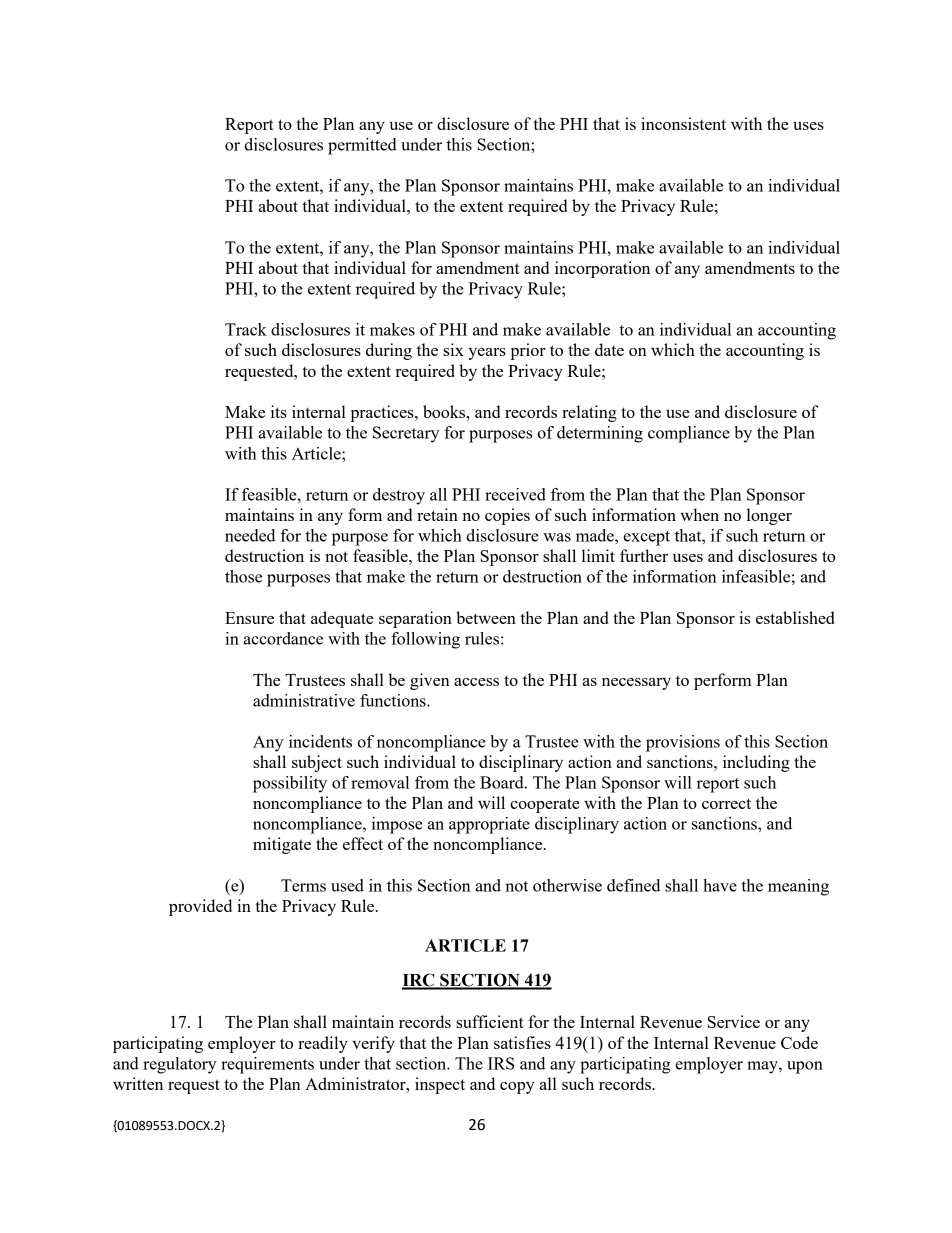 Image resolution: width=952 pixels, height=1233 pixels. What do you see at coordinates (180, 1065) in the screenshot?
I see `regulatory` at bounding box center [180, 1065].
